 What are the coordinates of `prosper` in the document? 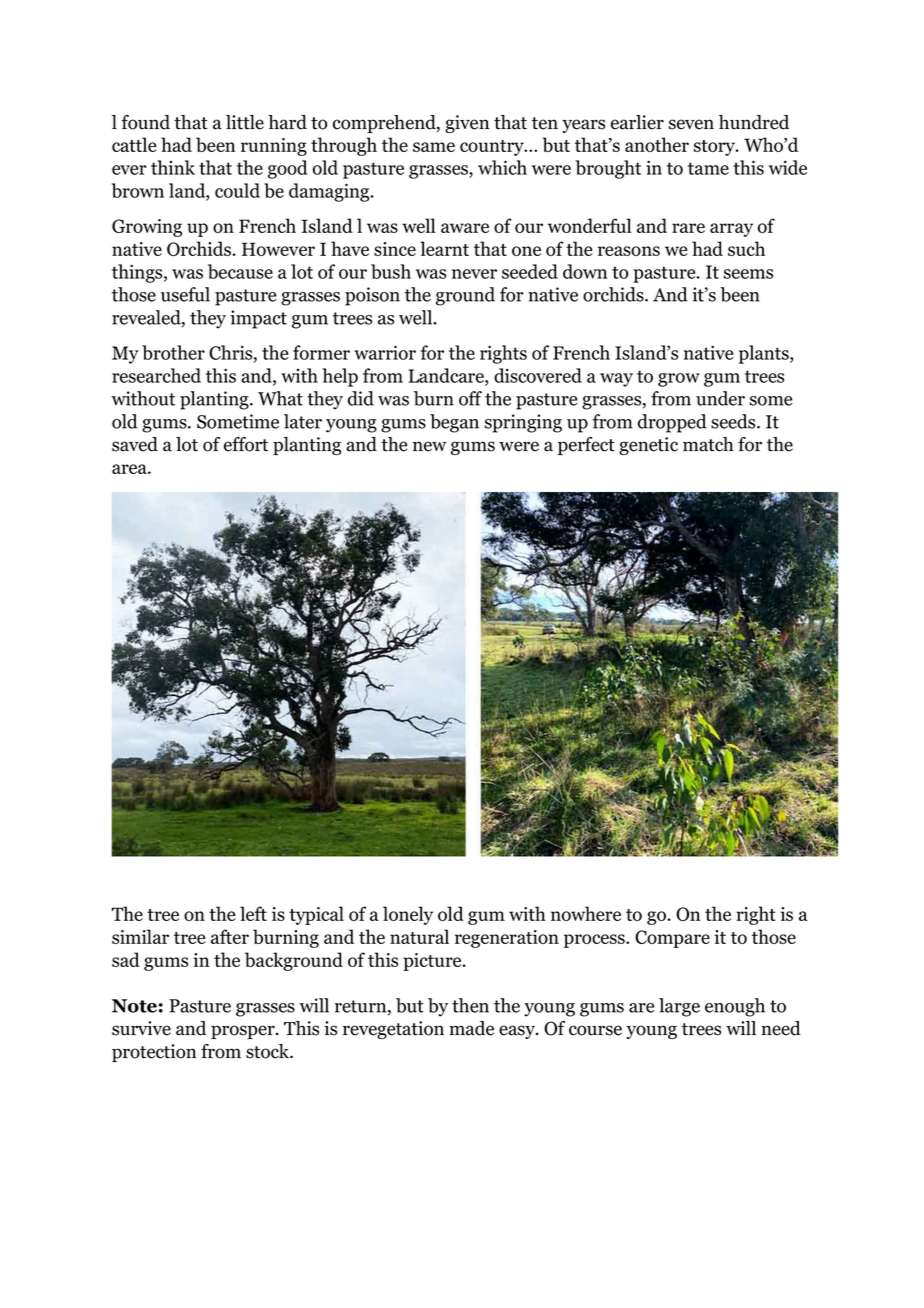 It's located at (244, 1032).
